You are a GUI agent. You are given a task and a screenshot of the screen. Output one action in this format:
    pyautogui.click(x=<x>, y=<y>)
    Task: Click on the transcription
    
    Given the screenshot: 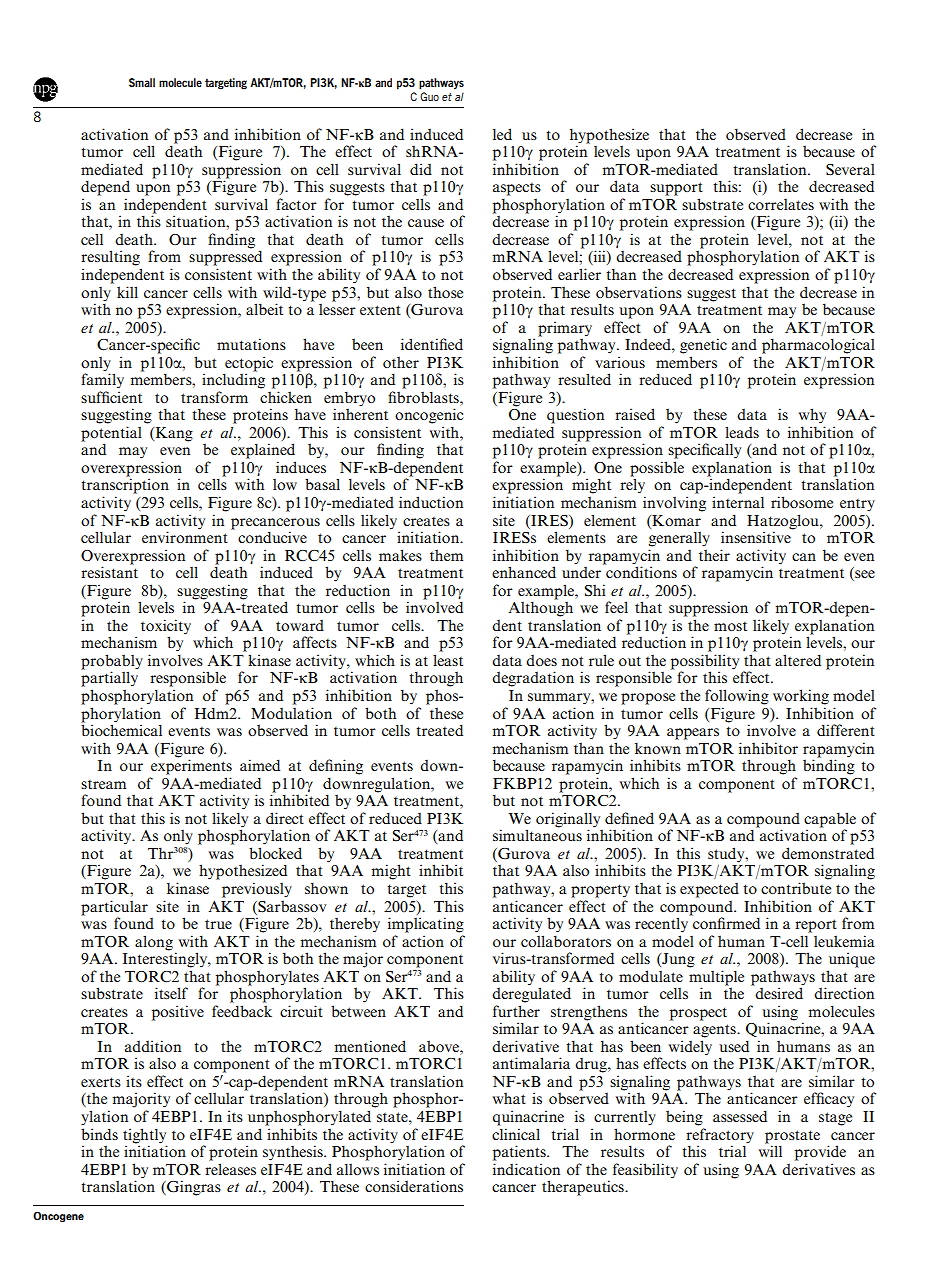 What is the action you would take?
    pyautogui.click(x=125, y=486)
